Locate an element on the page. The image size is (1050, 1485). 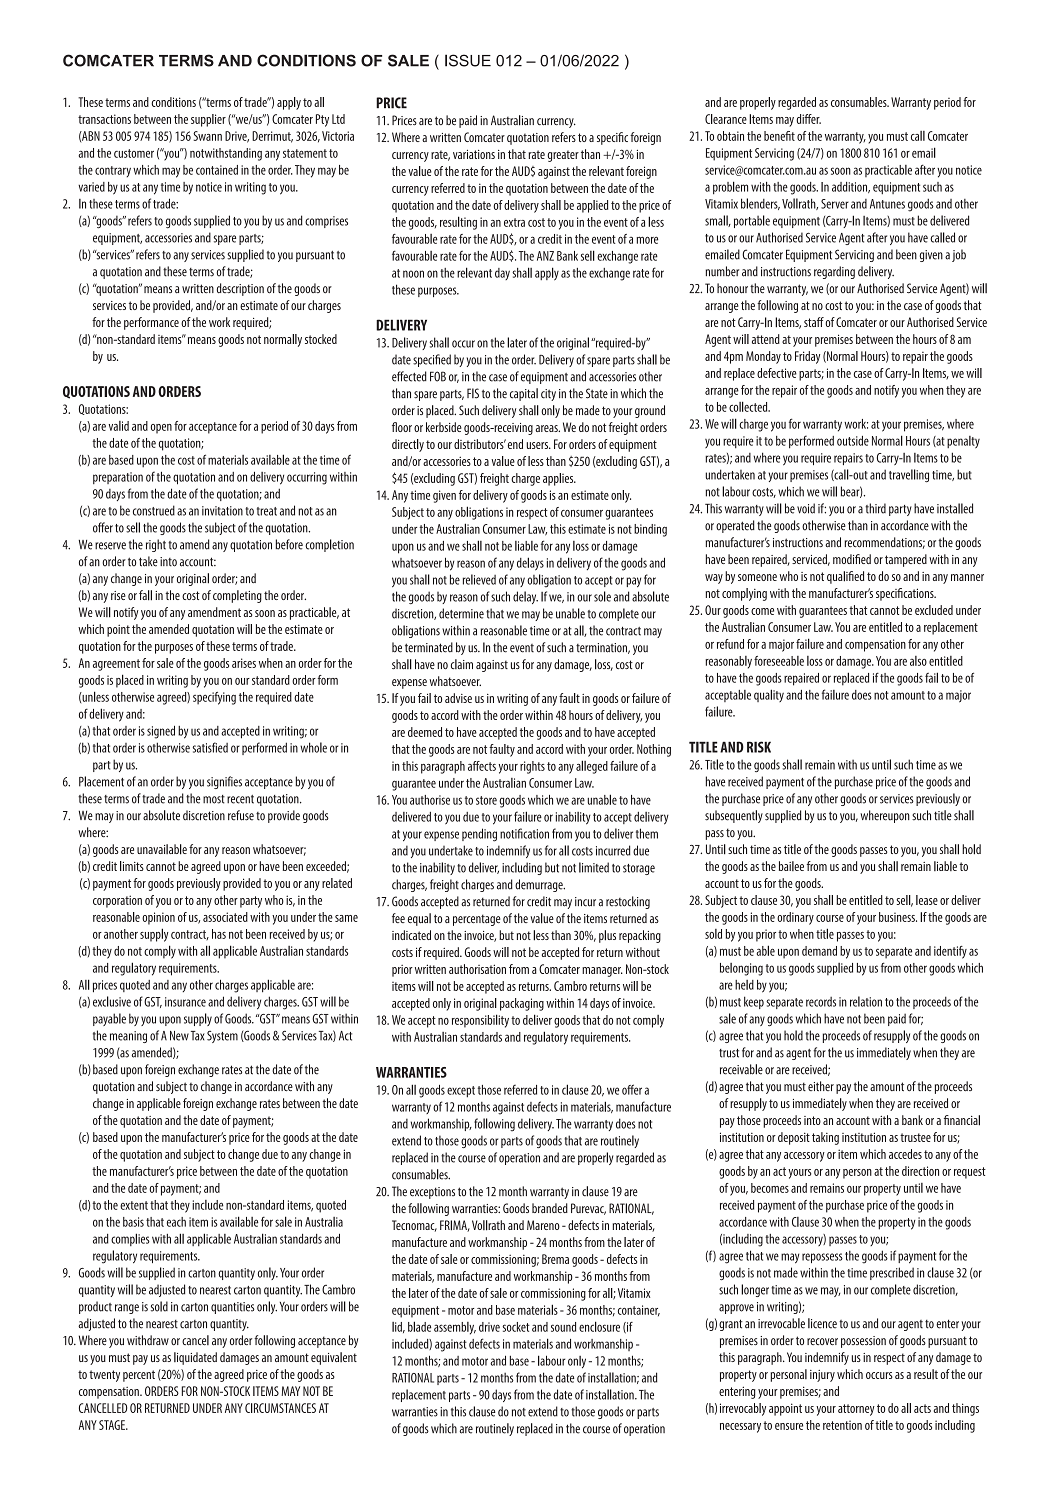
insurance is located at coordinates (185, 1002).
